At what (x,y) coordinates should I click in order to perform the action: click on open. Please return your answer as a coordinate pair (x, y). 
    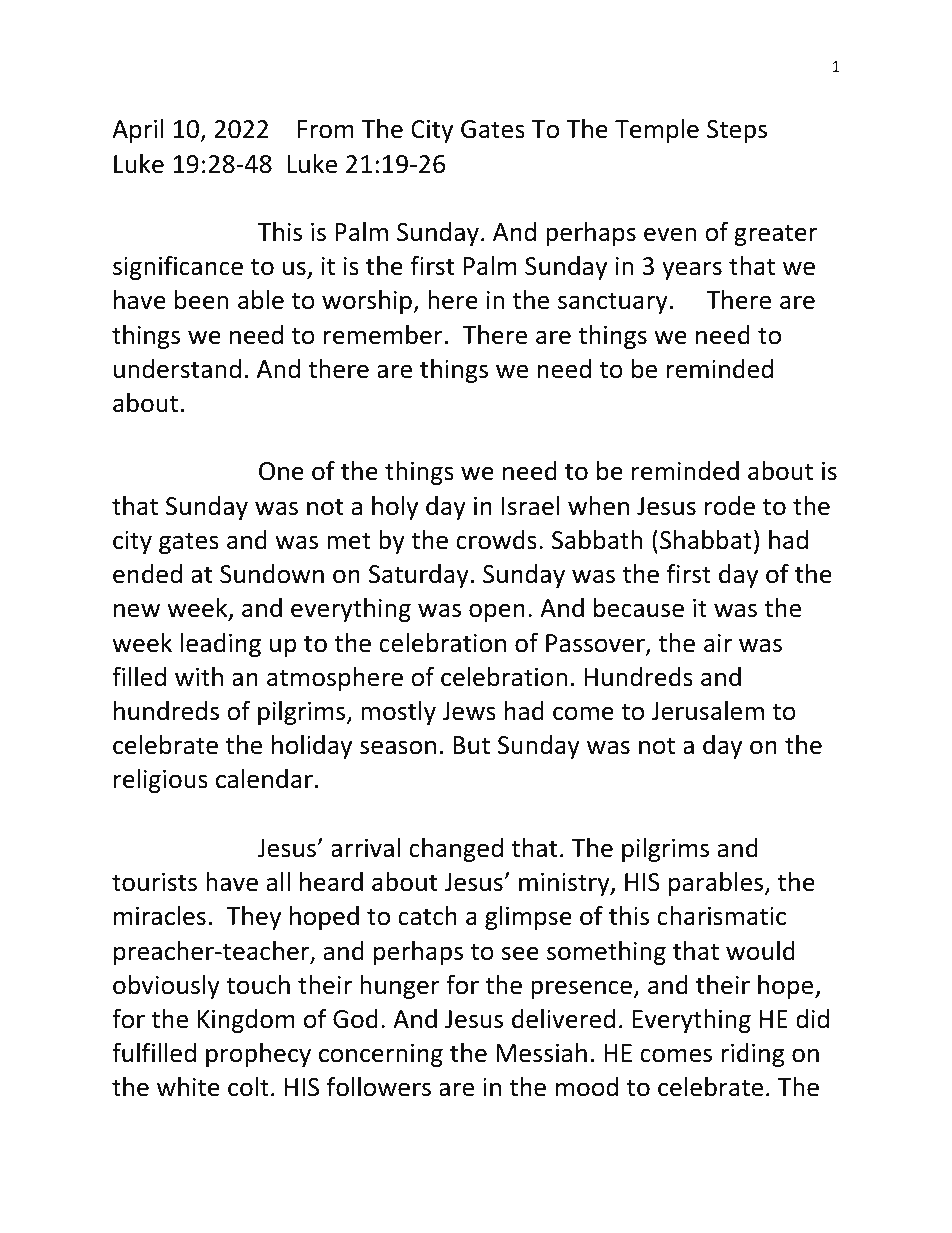
    Looking at the image, I should click on (497, 612).
